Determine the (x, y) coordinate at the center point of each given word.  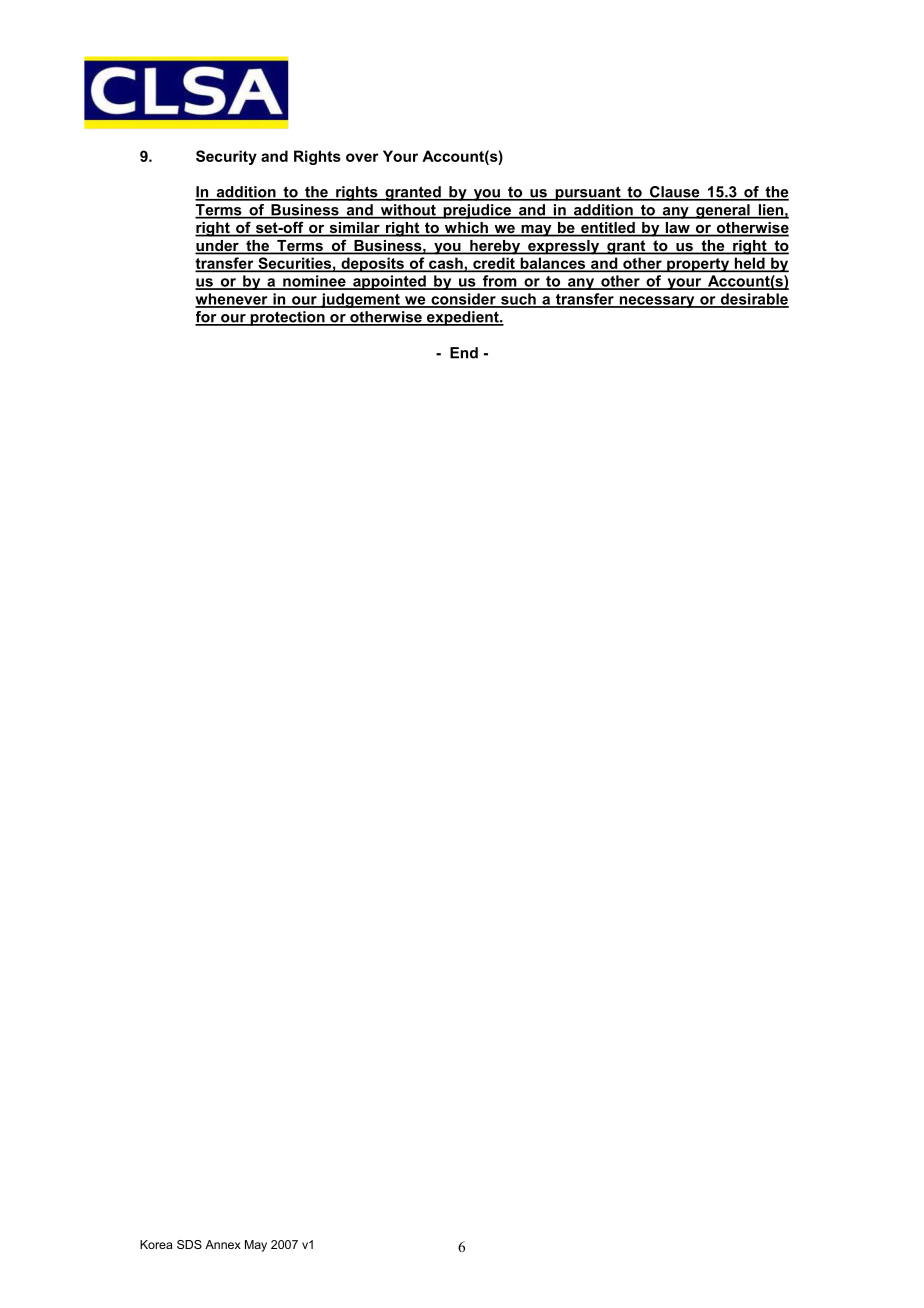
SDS (189, 1244)
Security (226, 157)
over (362, 157)
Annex (223, 1244)
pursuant (588, 193)
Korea (156, 1244)
